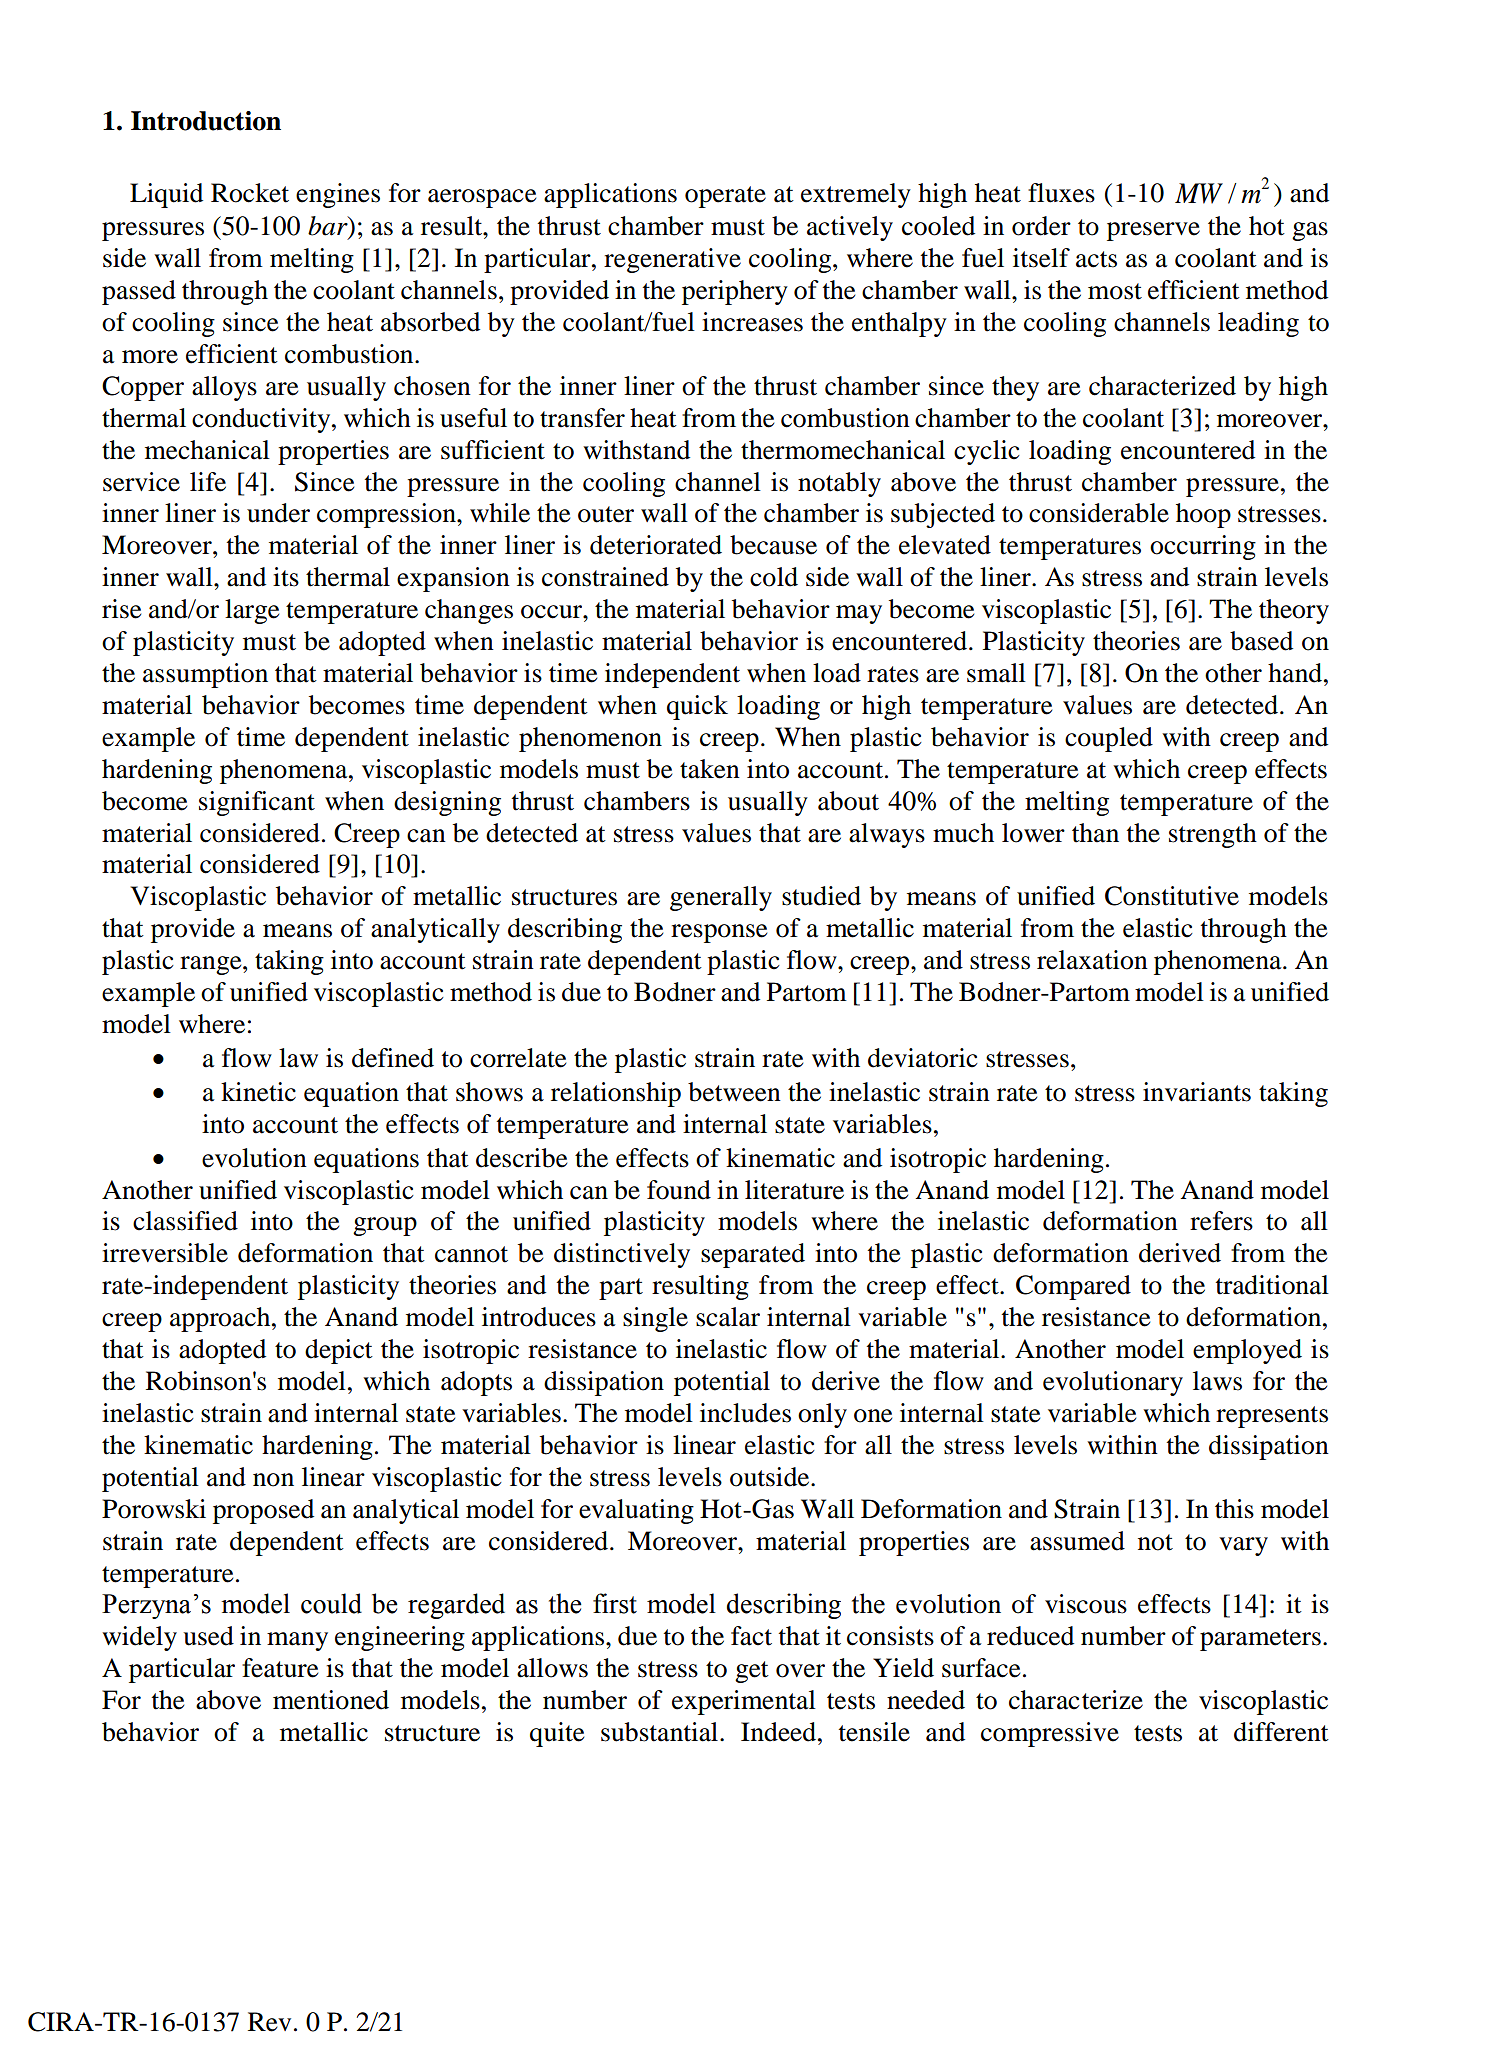  What do you see at coordinates (205, 675) in the screenshot?
I see `assumption` at bounding box center [205, 675].
